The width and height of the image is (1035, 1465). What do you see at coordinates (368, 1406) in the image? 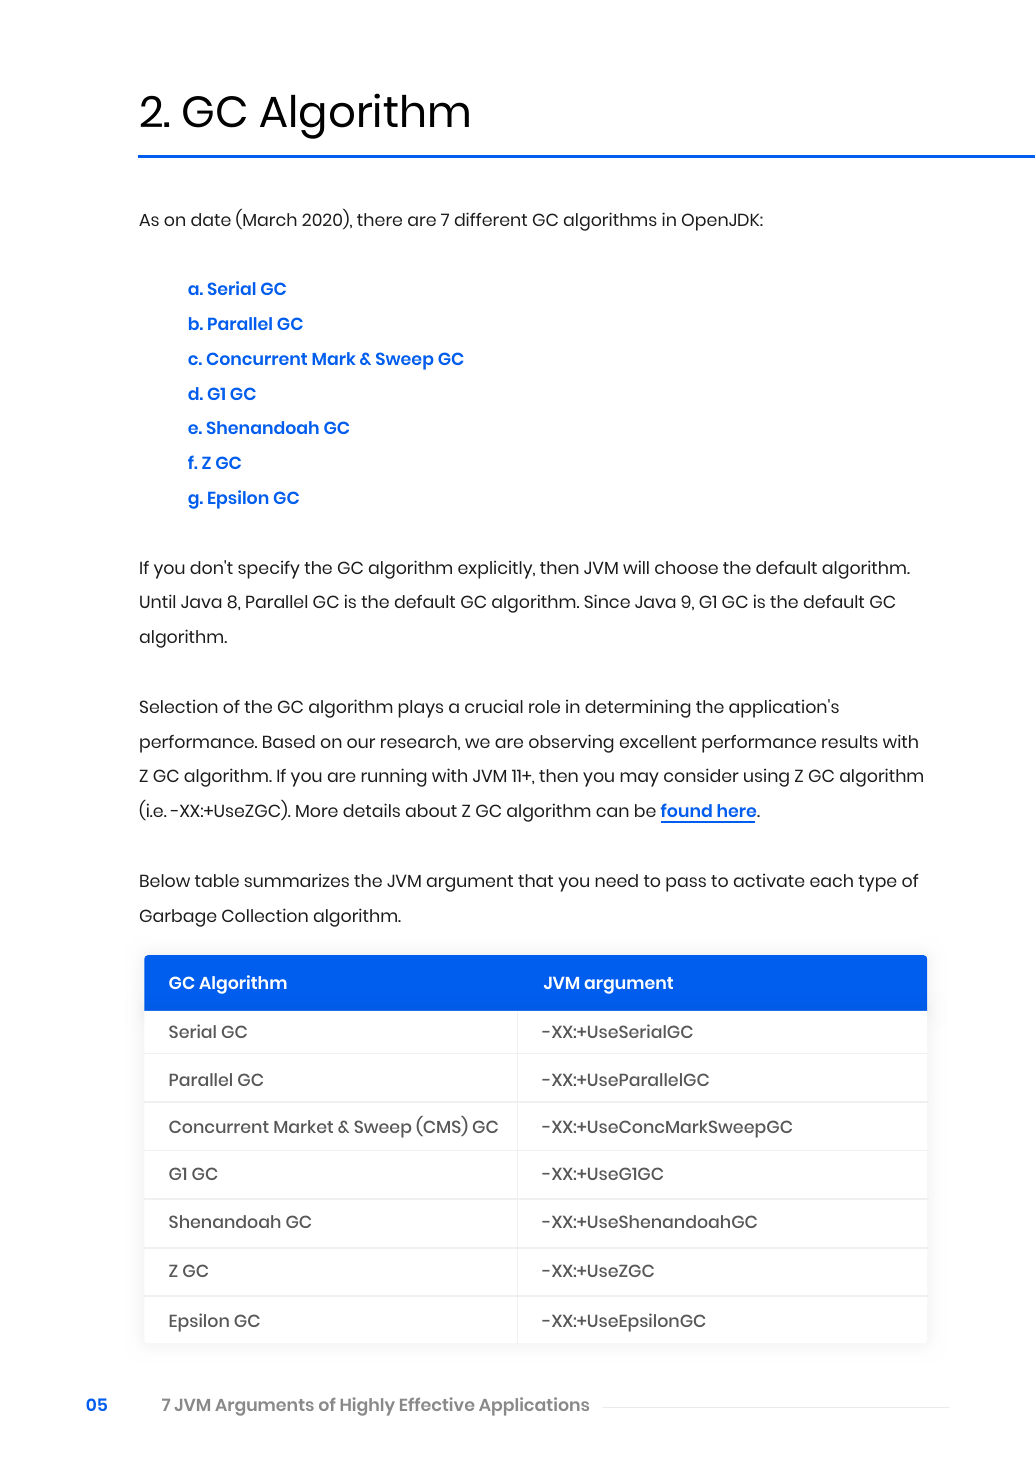
I see `Highly` at bounding box center [368, 1406].
